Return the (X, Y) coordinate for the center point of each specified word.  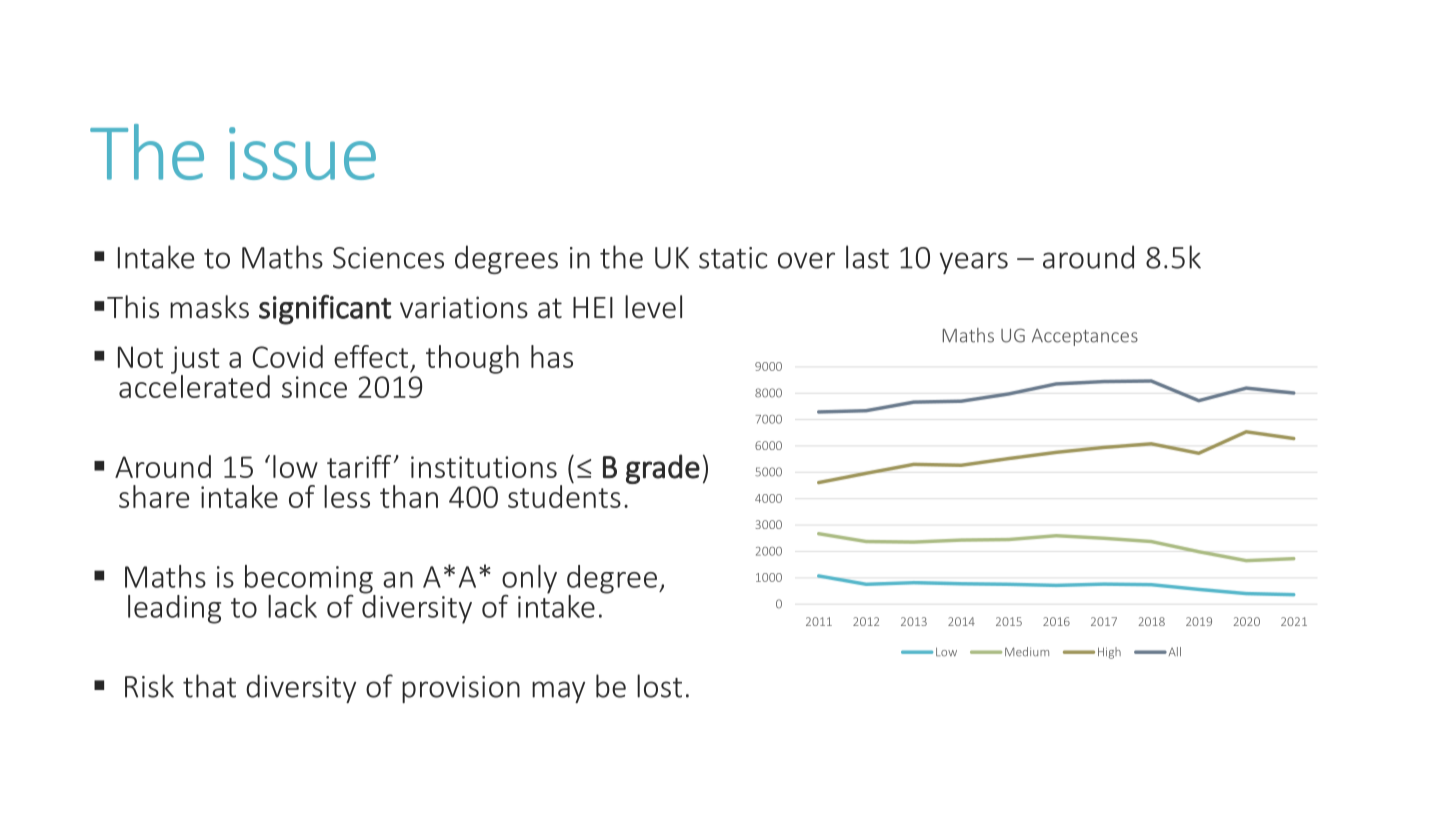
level (653, 307)
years (973, 263)
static (733, 258)
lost (659, 686)
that (209, 686)
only (529, 580)
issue (302, 153)
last (867, 257)
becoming (310, 580)
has (552, 356)
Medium (1027, 652)
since (314, 387)
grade (663, 469)
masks (209, 307)
